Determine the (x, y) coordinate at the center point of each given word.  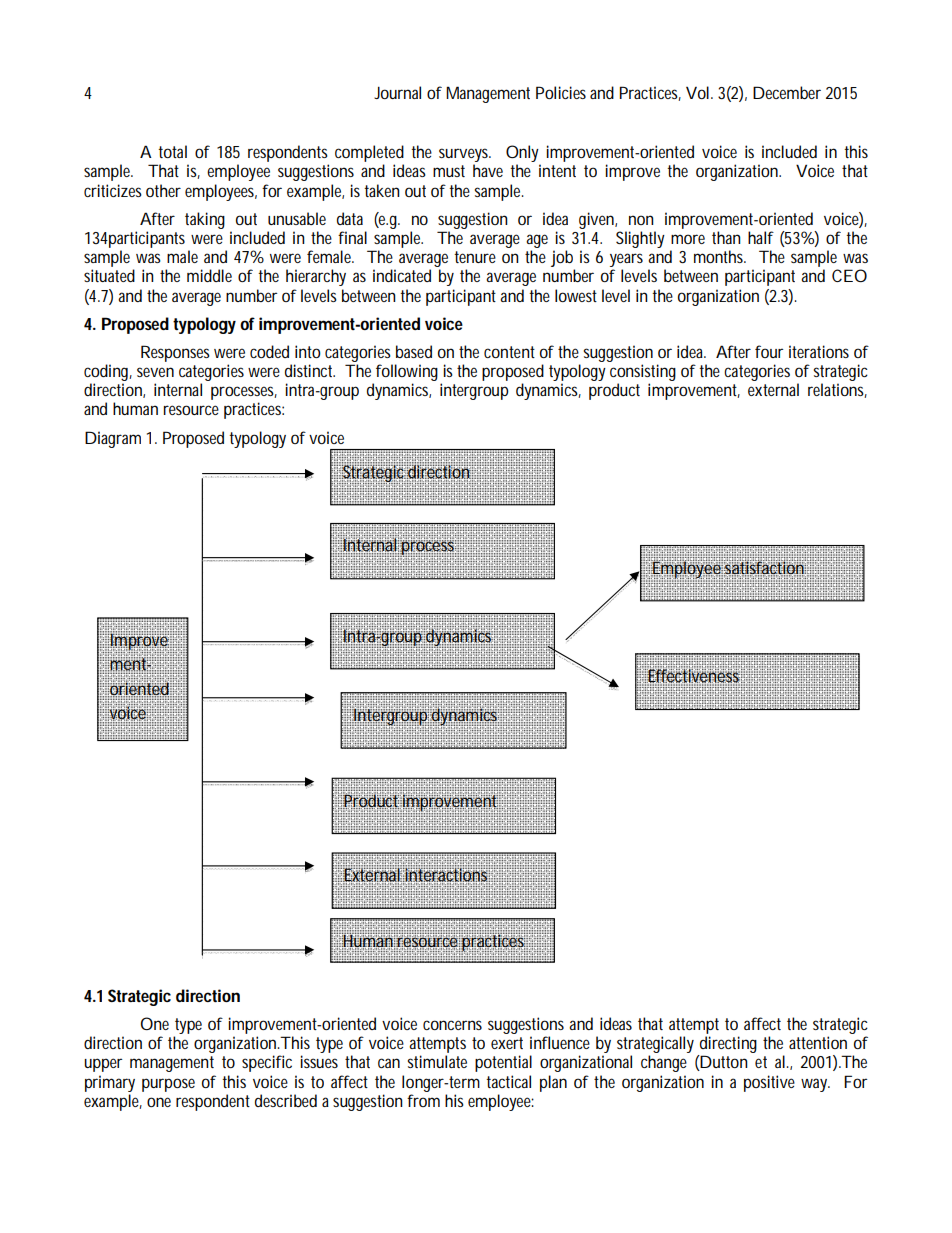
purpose (168, 1085)
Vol (697, 92)
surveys (464, 156)
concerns (452, 1025)
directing (728, 1044)
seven (155, 372)
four (769, 351)
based (414, 351)
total (172, 151)
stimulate (437, 1061)
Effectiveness (693, 676)
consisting (643, 372)
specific (267, 1063)
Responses (175, 353)
